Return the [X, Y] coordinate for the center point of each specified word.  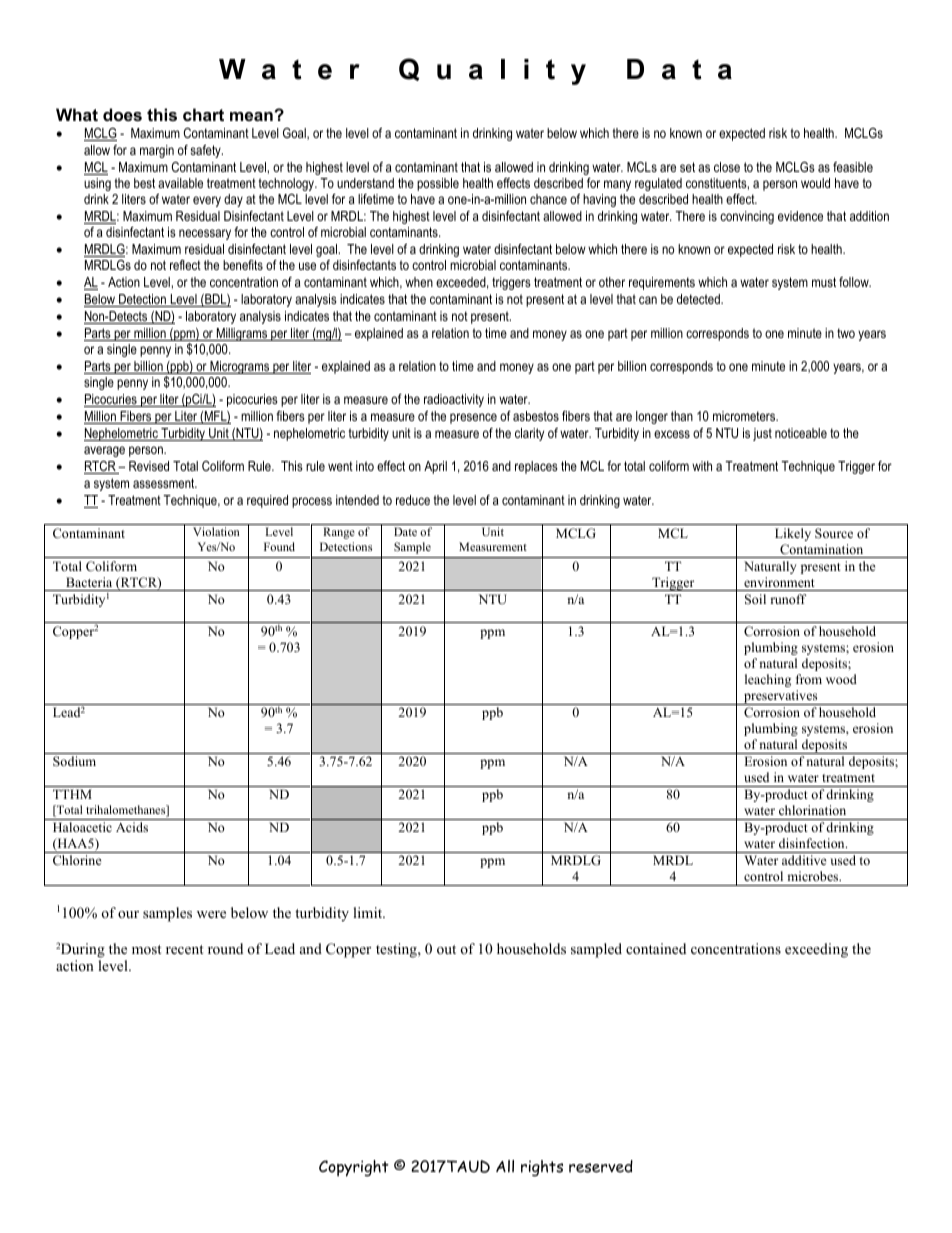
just [762, 434]
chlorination [812, 810]
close [727, 167]
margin [157, 151]
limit [369, 912]
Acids [132, 827]
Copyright [354, 1168]
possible [438, 184]
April [435, 467]
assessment [165, 483]
